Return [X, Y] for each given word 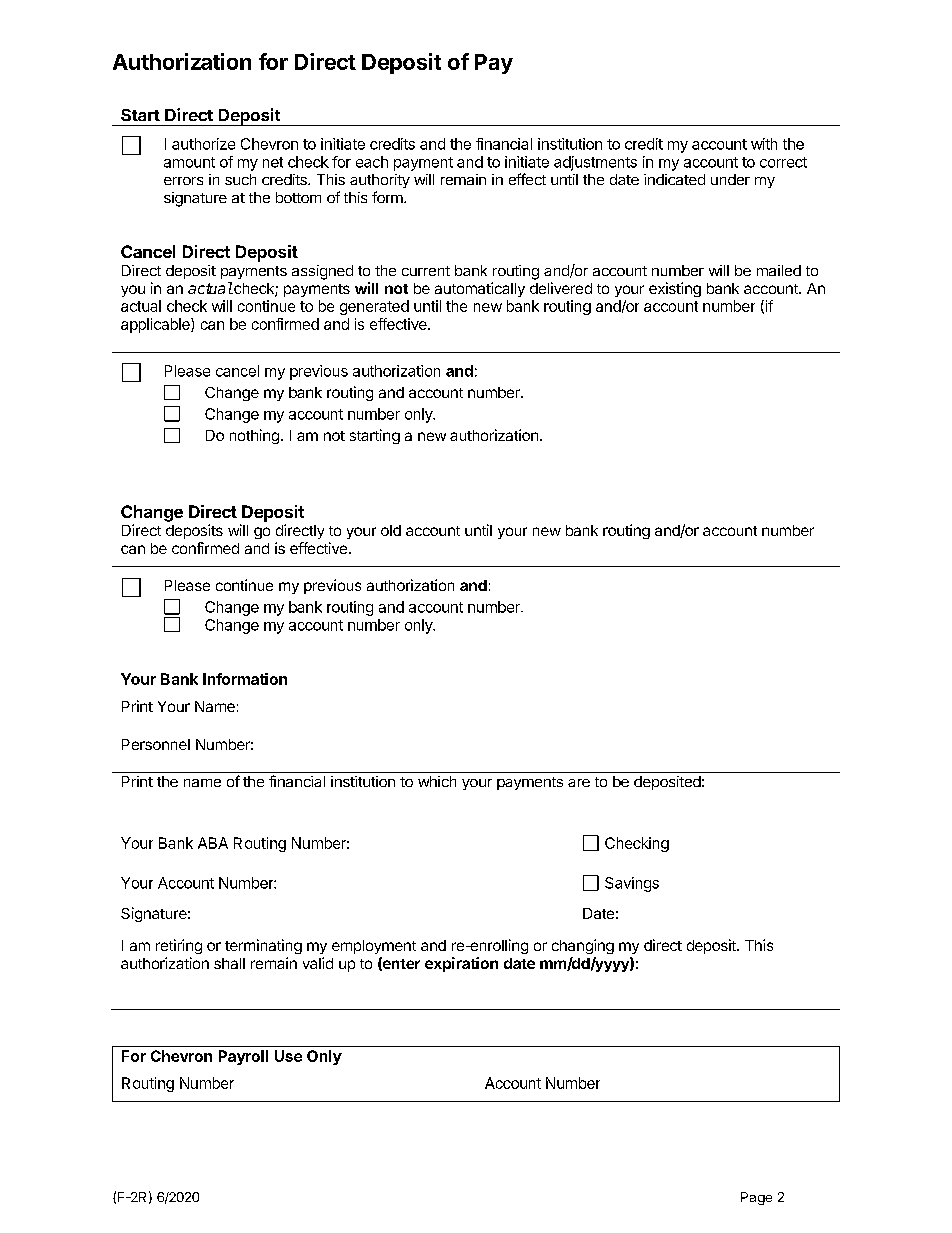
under [730, 179]
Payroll [243, 1057]
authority [380, 181]
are [579, 783]
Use [288, 1056]
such [240, 179]
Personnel [156, 744]
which [437, 781]
